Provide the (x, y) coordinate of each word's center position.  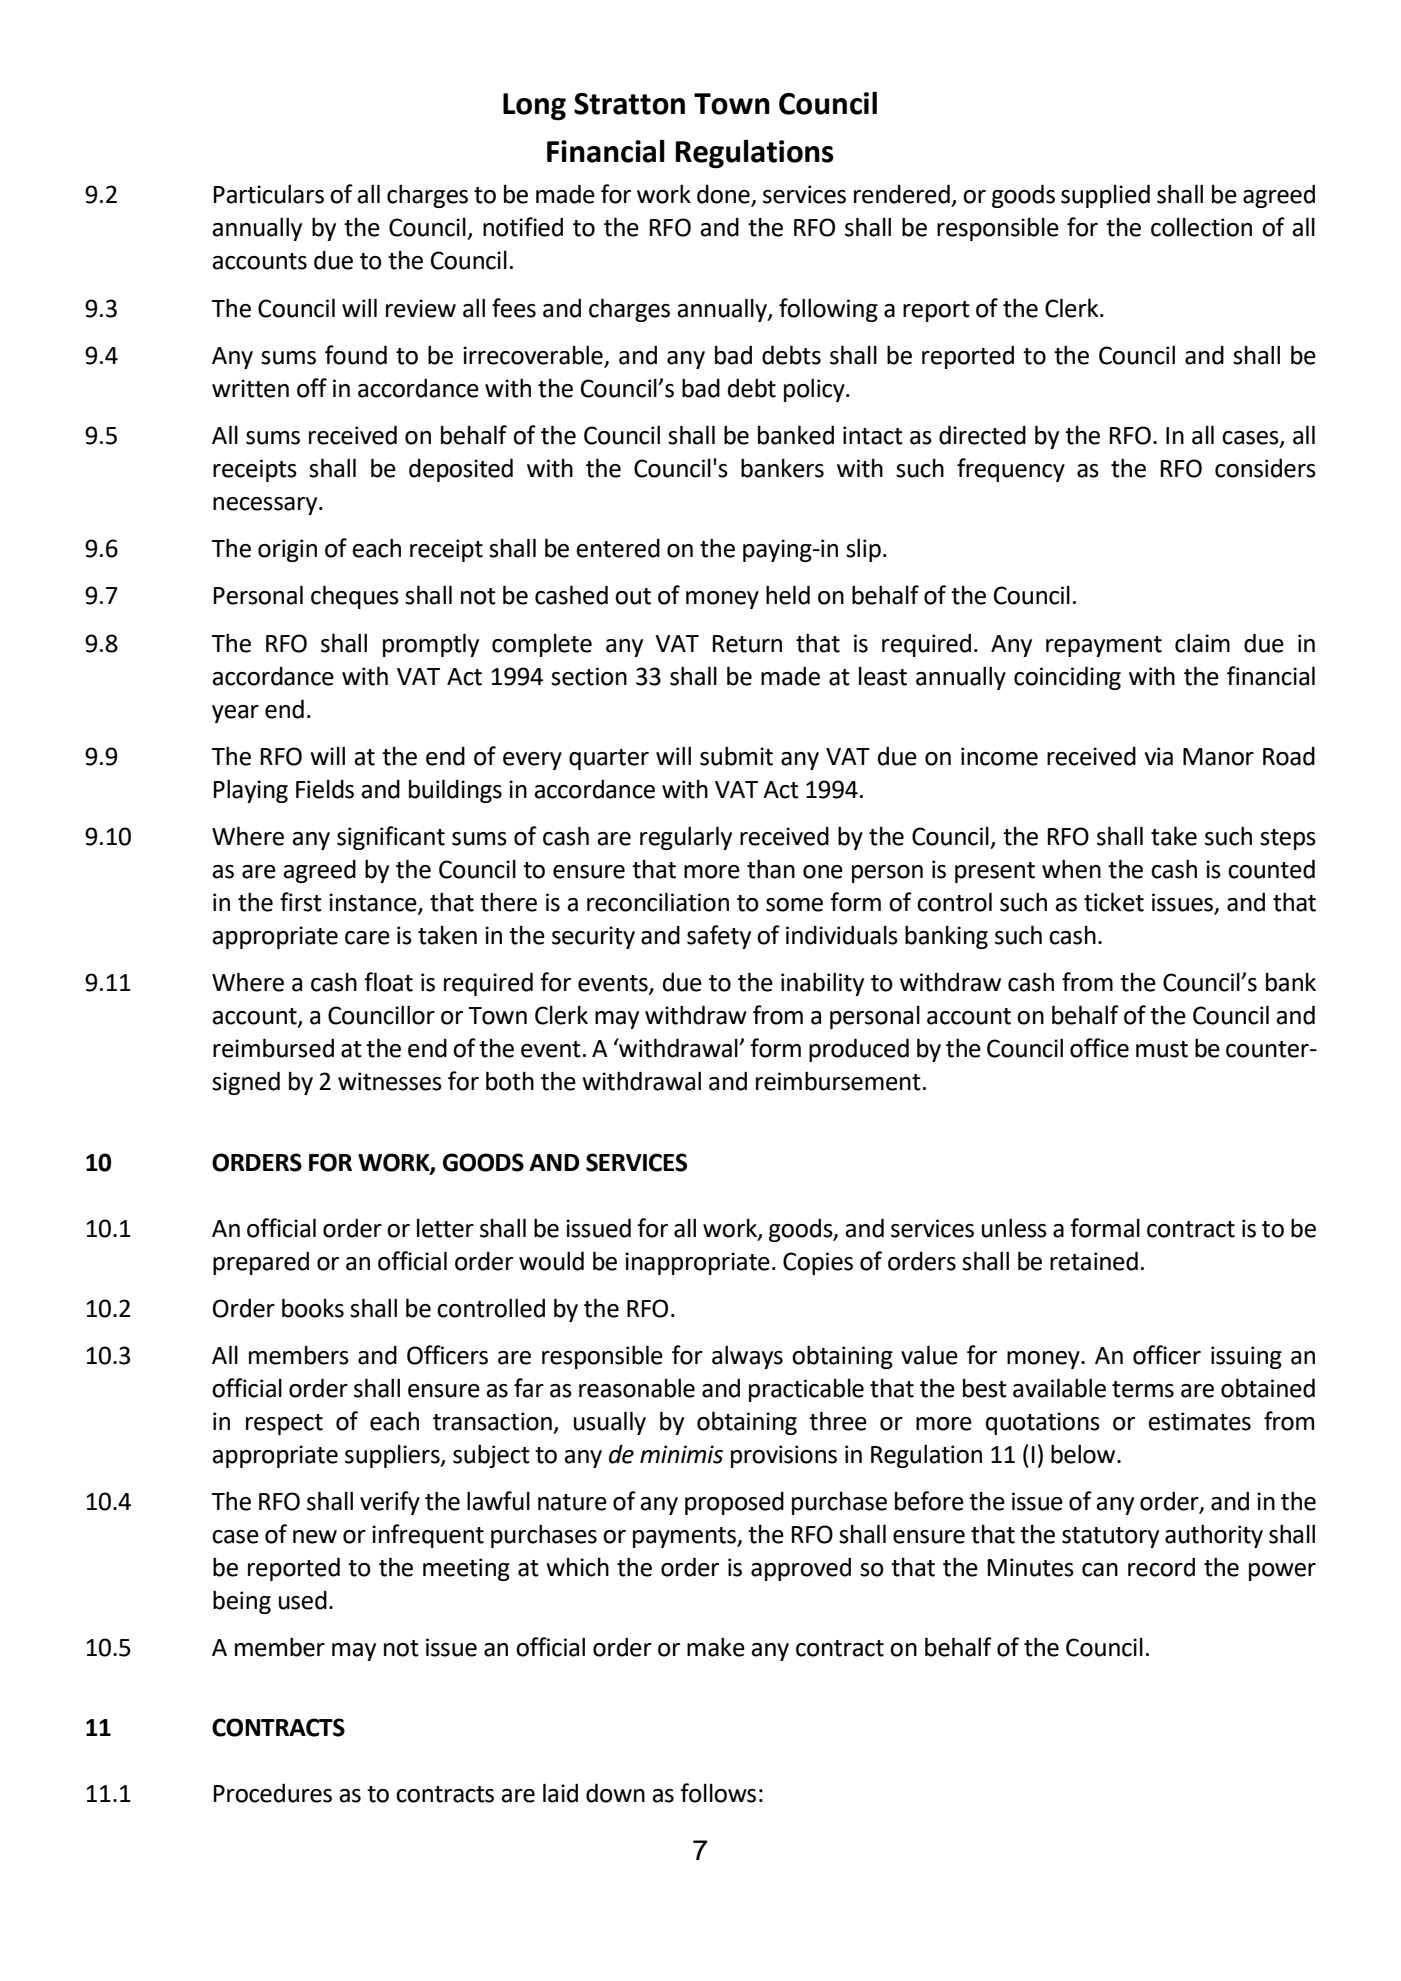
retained (1094, 1261)
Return (747, 644)
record (1161, 1567)
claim (1202, 643)
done (724, 195)
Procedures (273, 1793)
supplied (1105, 196)
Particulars (269, 194)
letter (445, 1228)
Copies (818, 1263)
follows (718, 1793)
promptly (431, 645)
